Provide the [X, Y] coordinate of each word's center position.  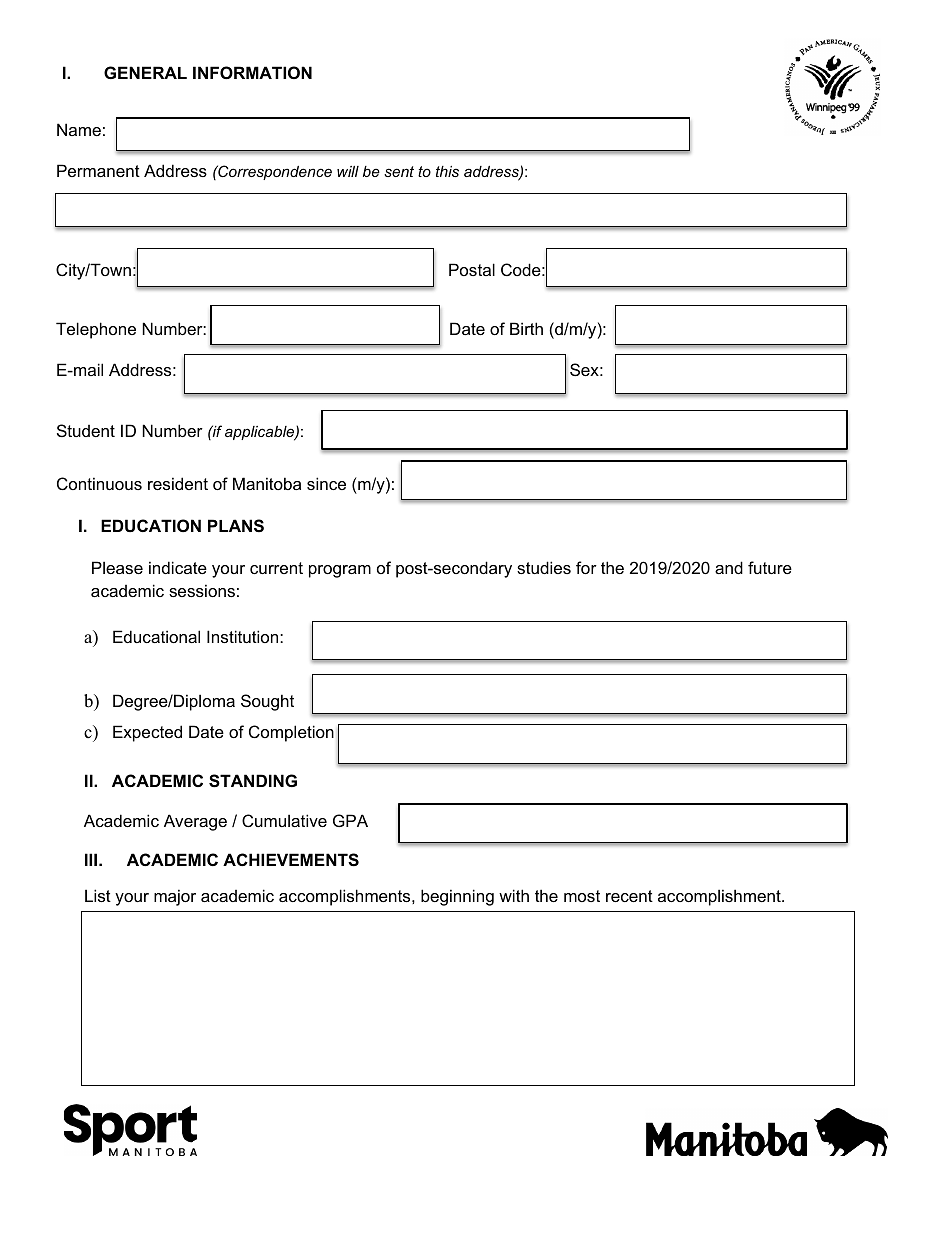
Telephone [96, 330]
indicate [178, 567]
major [175, 897]
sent [399, 171]
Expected [147, 733]
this [447, 171]
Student [86, 430]
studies [544, 567]
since [326, 483]
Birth [526, 328]
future [770, 567]
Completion [291, 733]
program [340, 571]
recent [629, 896]
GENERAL [145, 72]
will [348, 171]
